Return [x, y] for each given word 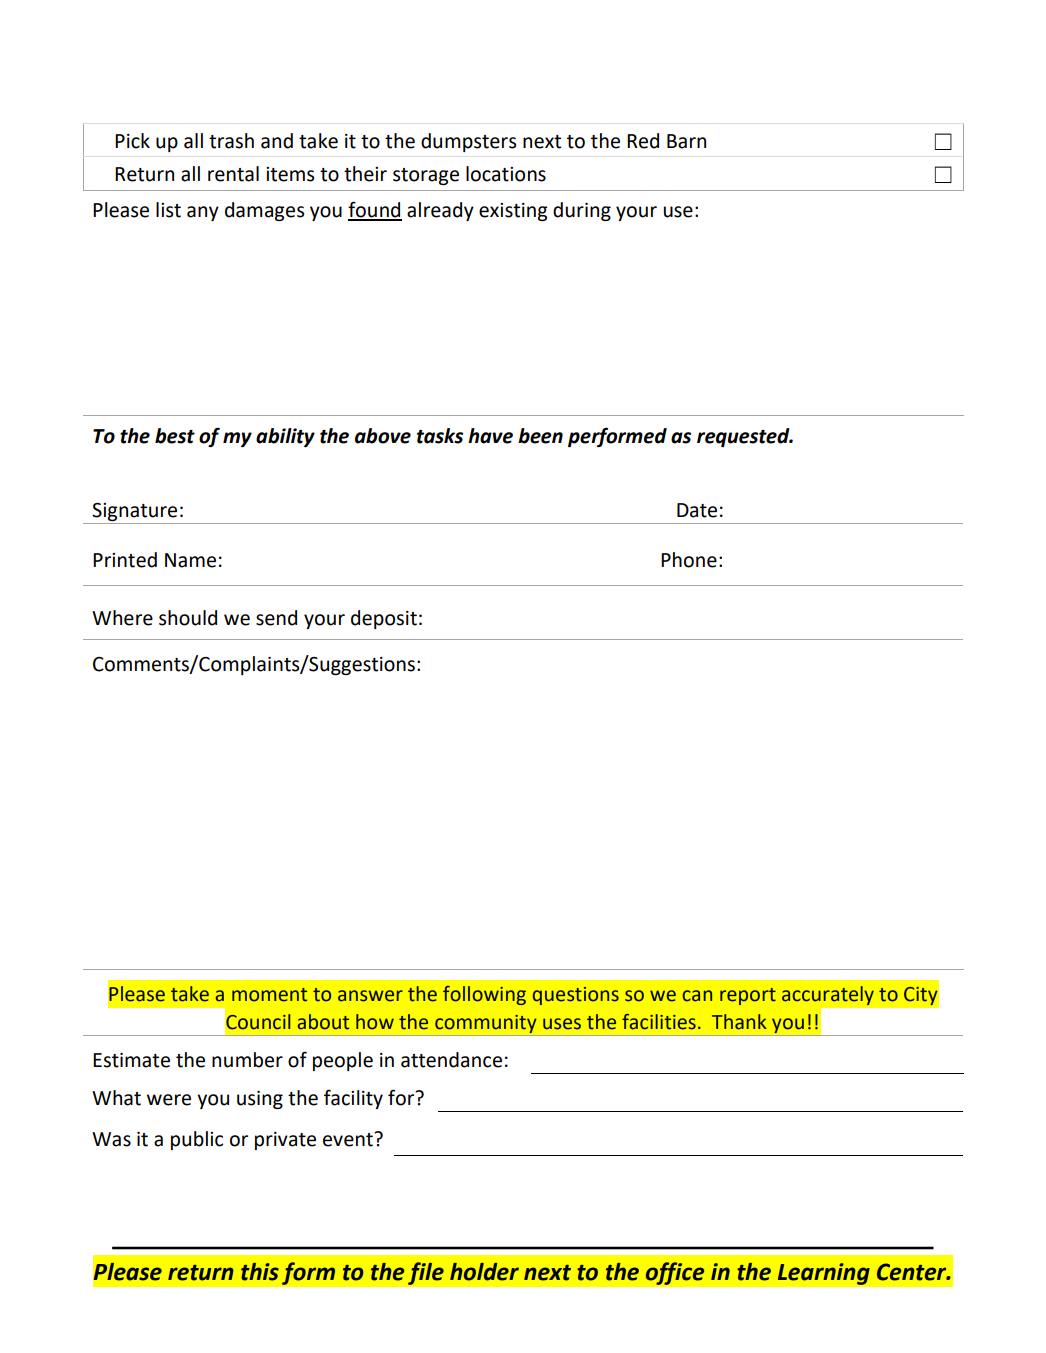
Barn [686, 141]
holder [484, 1272]
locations [506, 174]
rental [233, 174]
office [675, 1273]
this [260, 1272]
